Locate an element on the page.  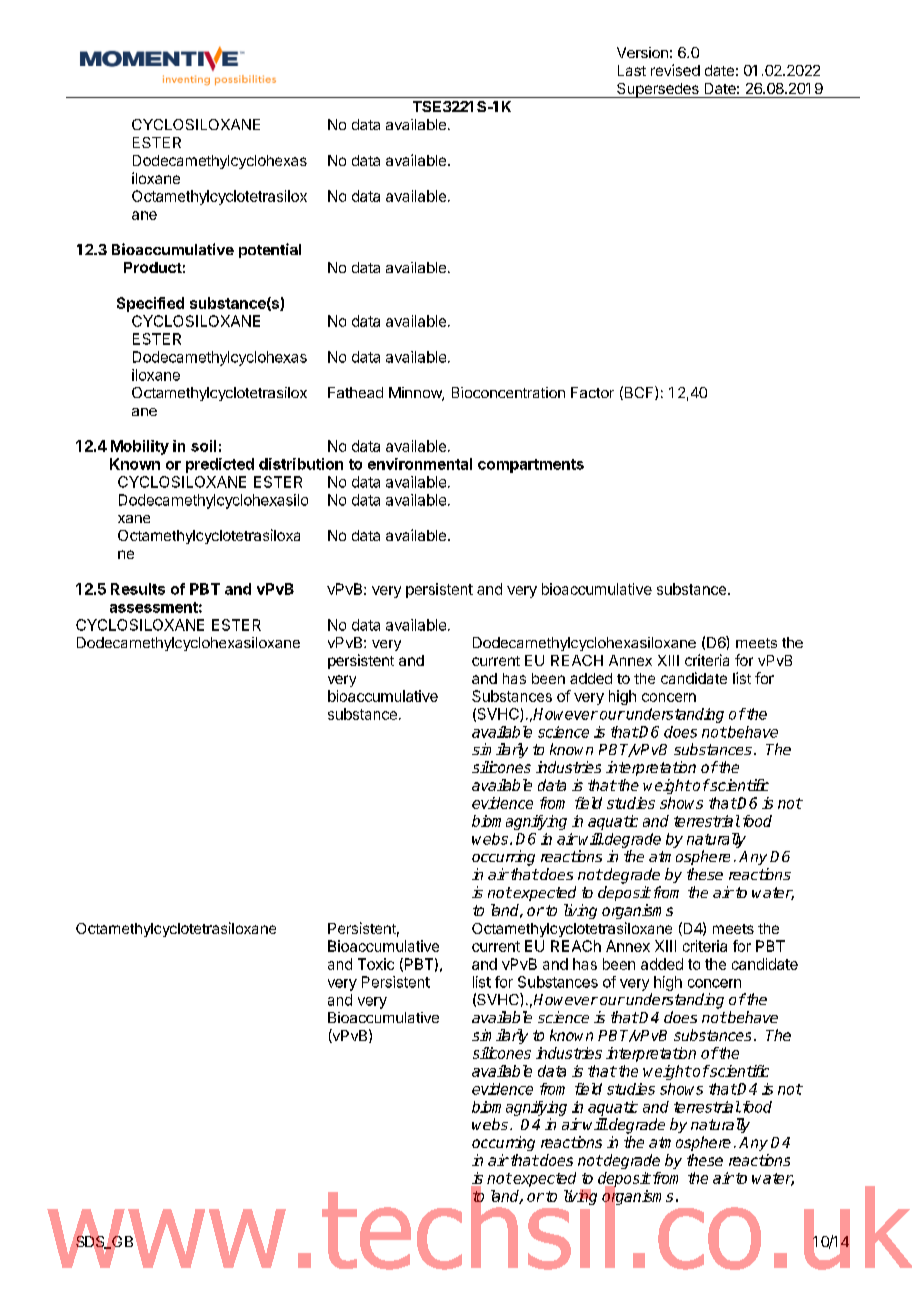
Version is located at coordinates (642, 52).
